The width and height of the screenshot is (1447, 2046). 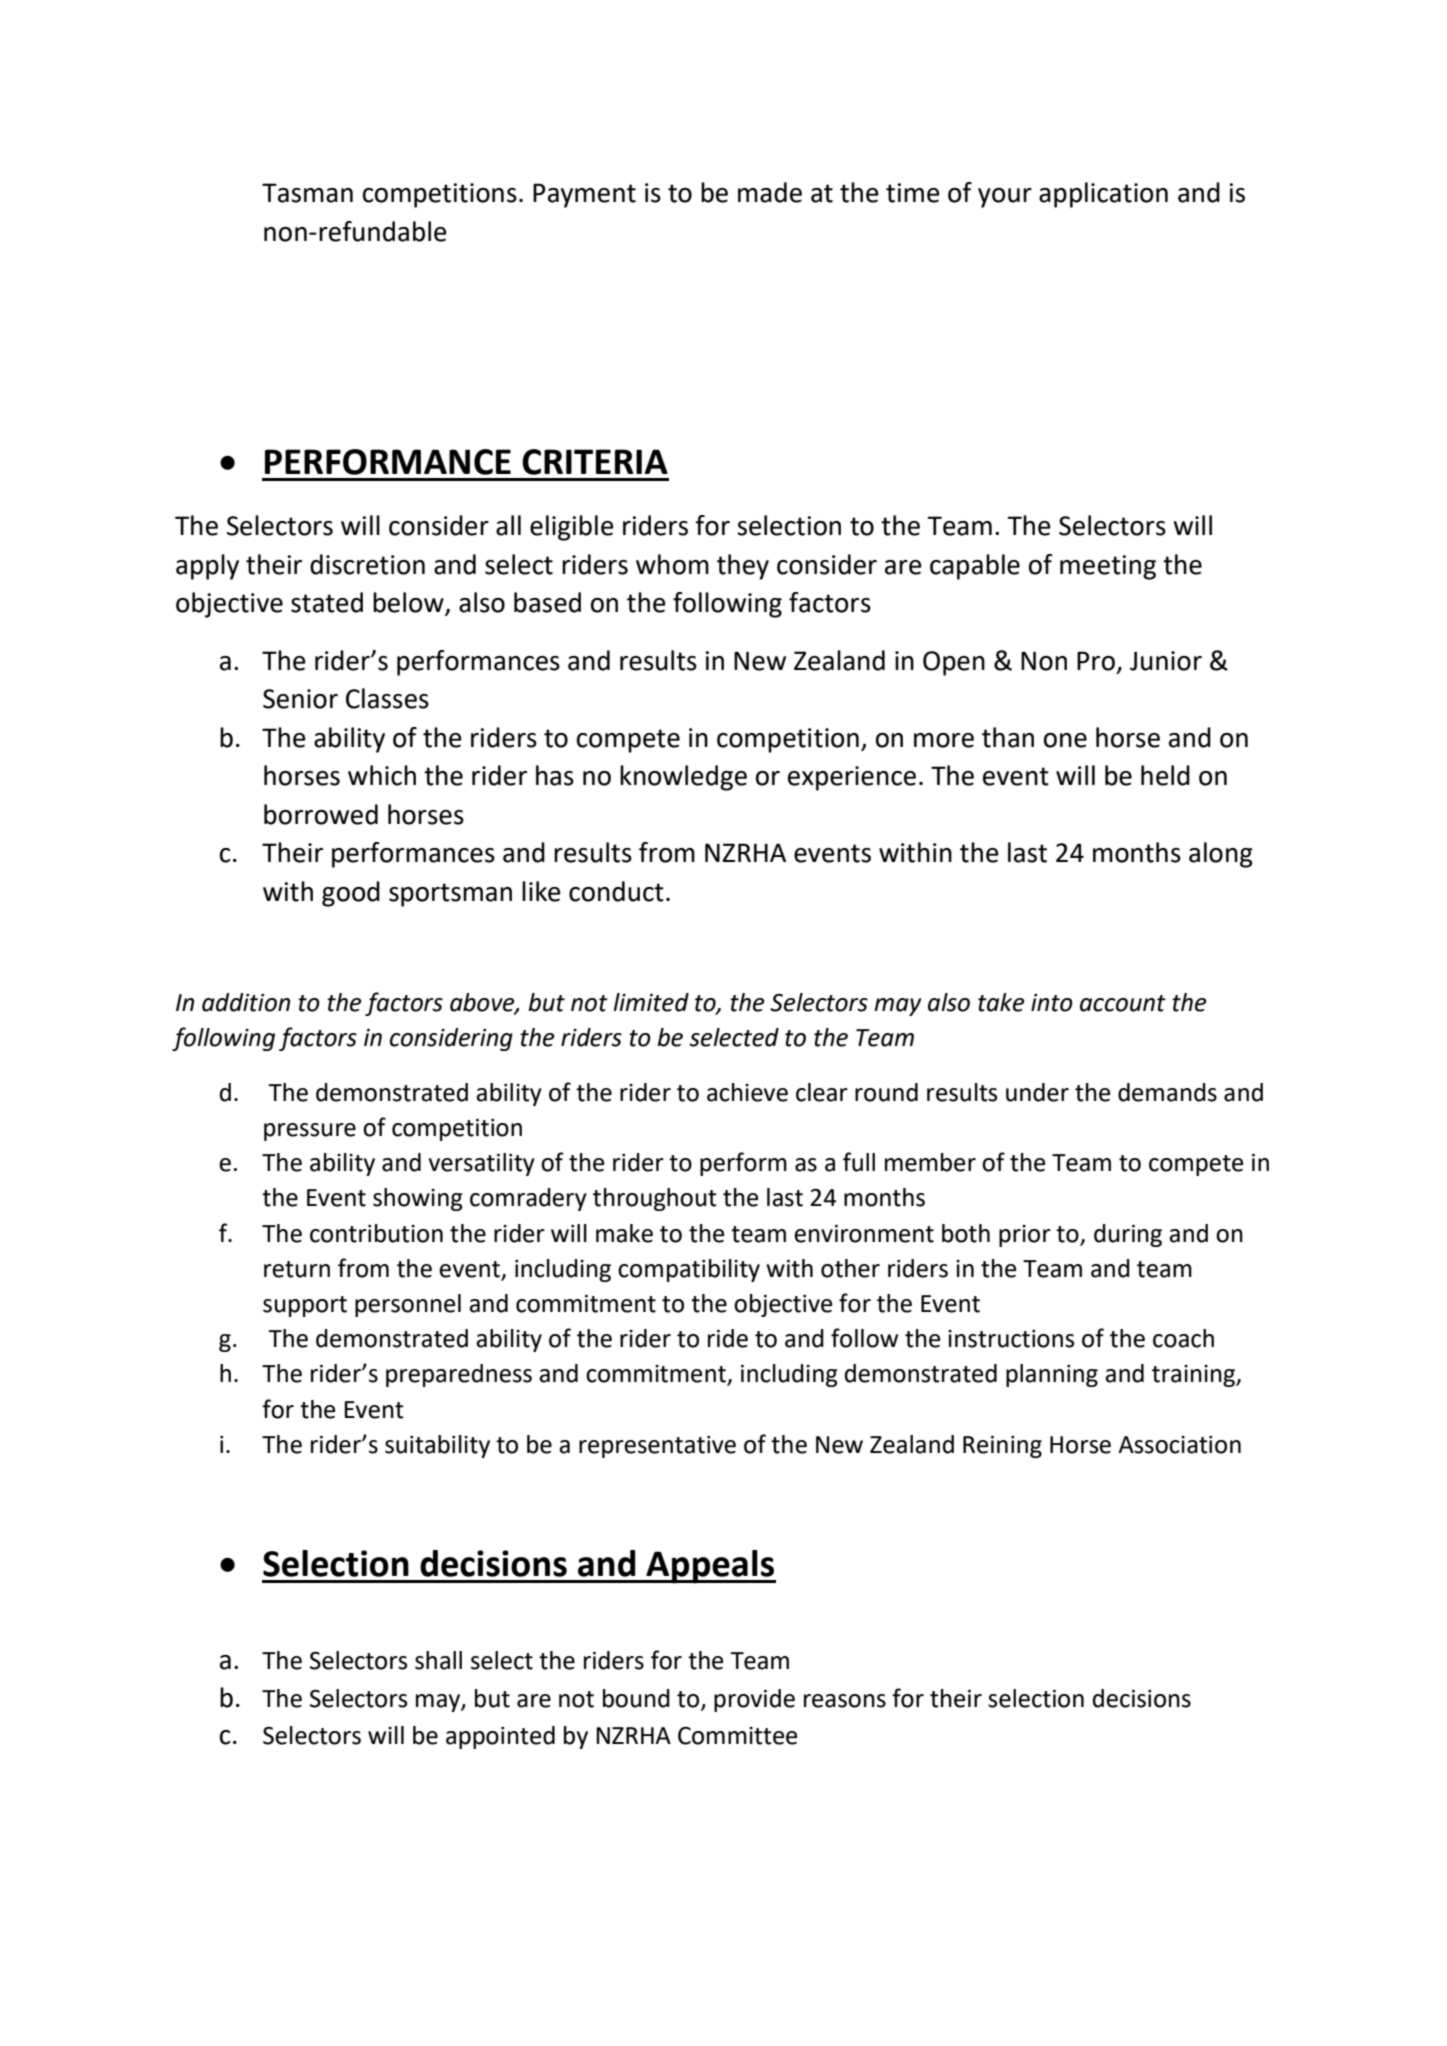 What do you see at coordinates (305, 1306) in the screenshot?
I see `support` at bounding box center [305, 1306].
